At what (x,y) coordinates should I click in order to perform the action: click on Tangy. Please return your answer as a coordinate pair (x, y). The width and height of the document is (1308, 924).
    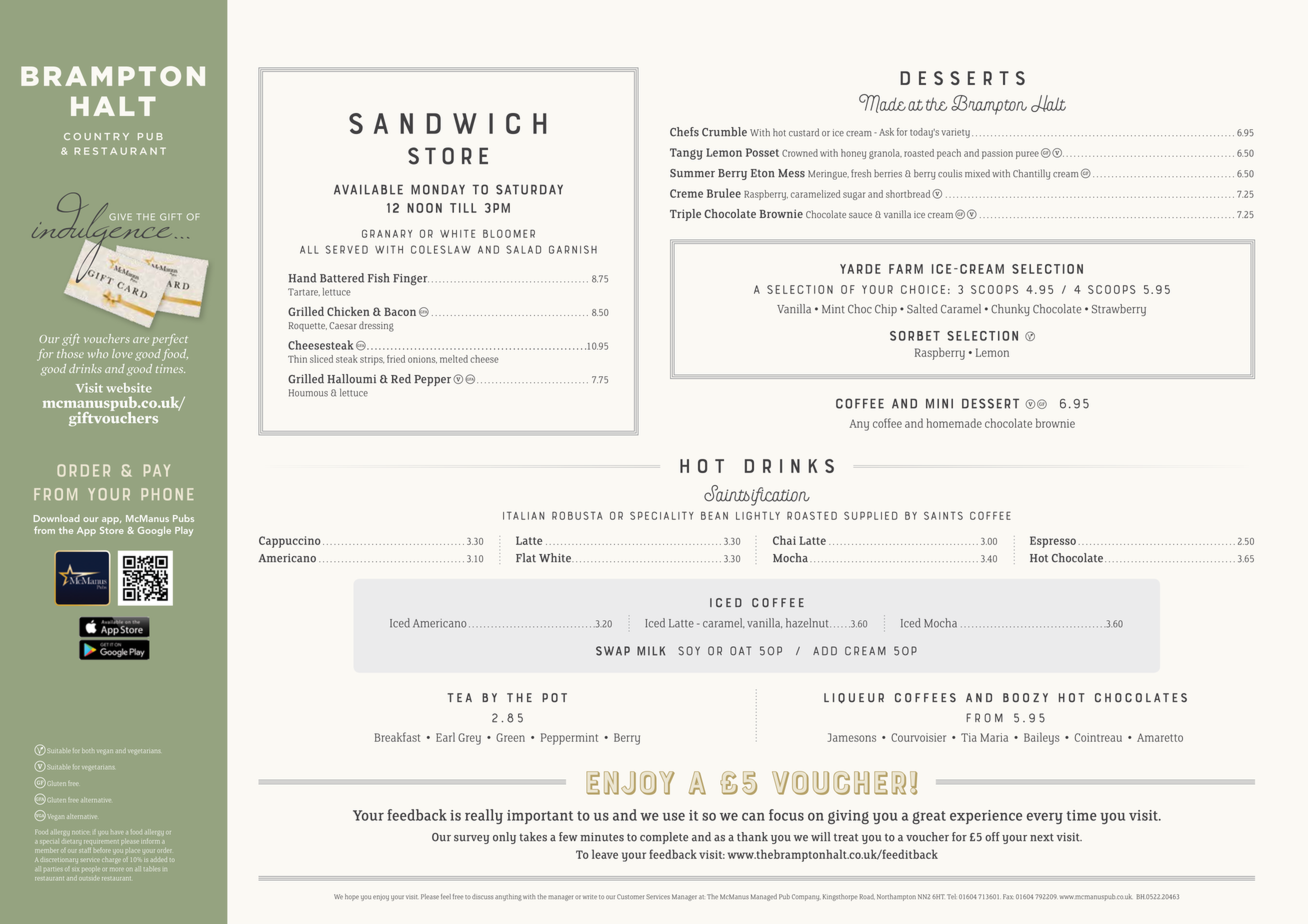
    Looking at the image, I should click on (686, 154).
